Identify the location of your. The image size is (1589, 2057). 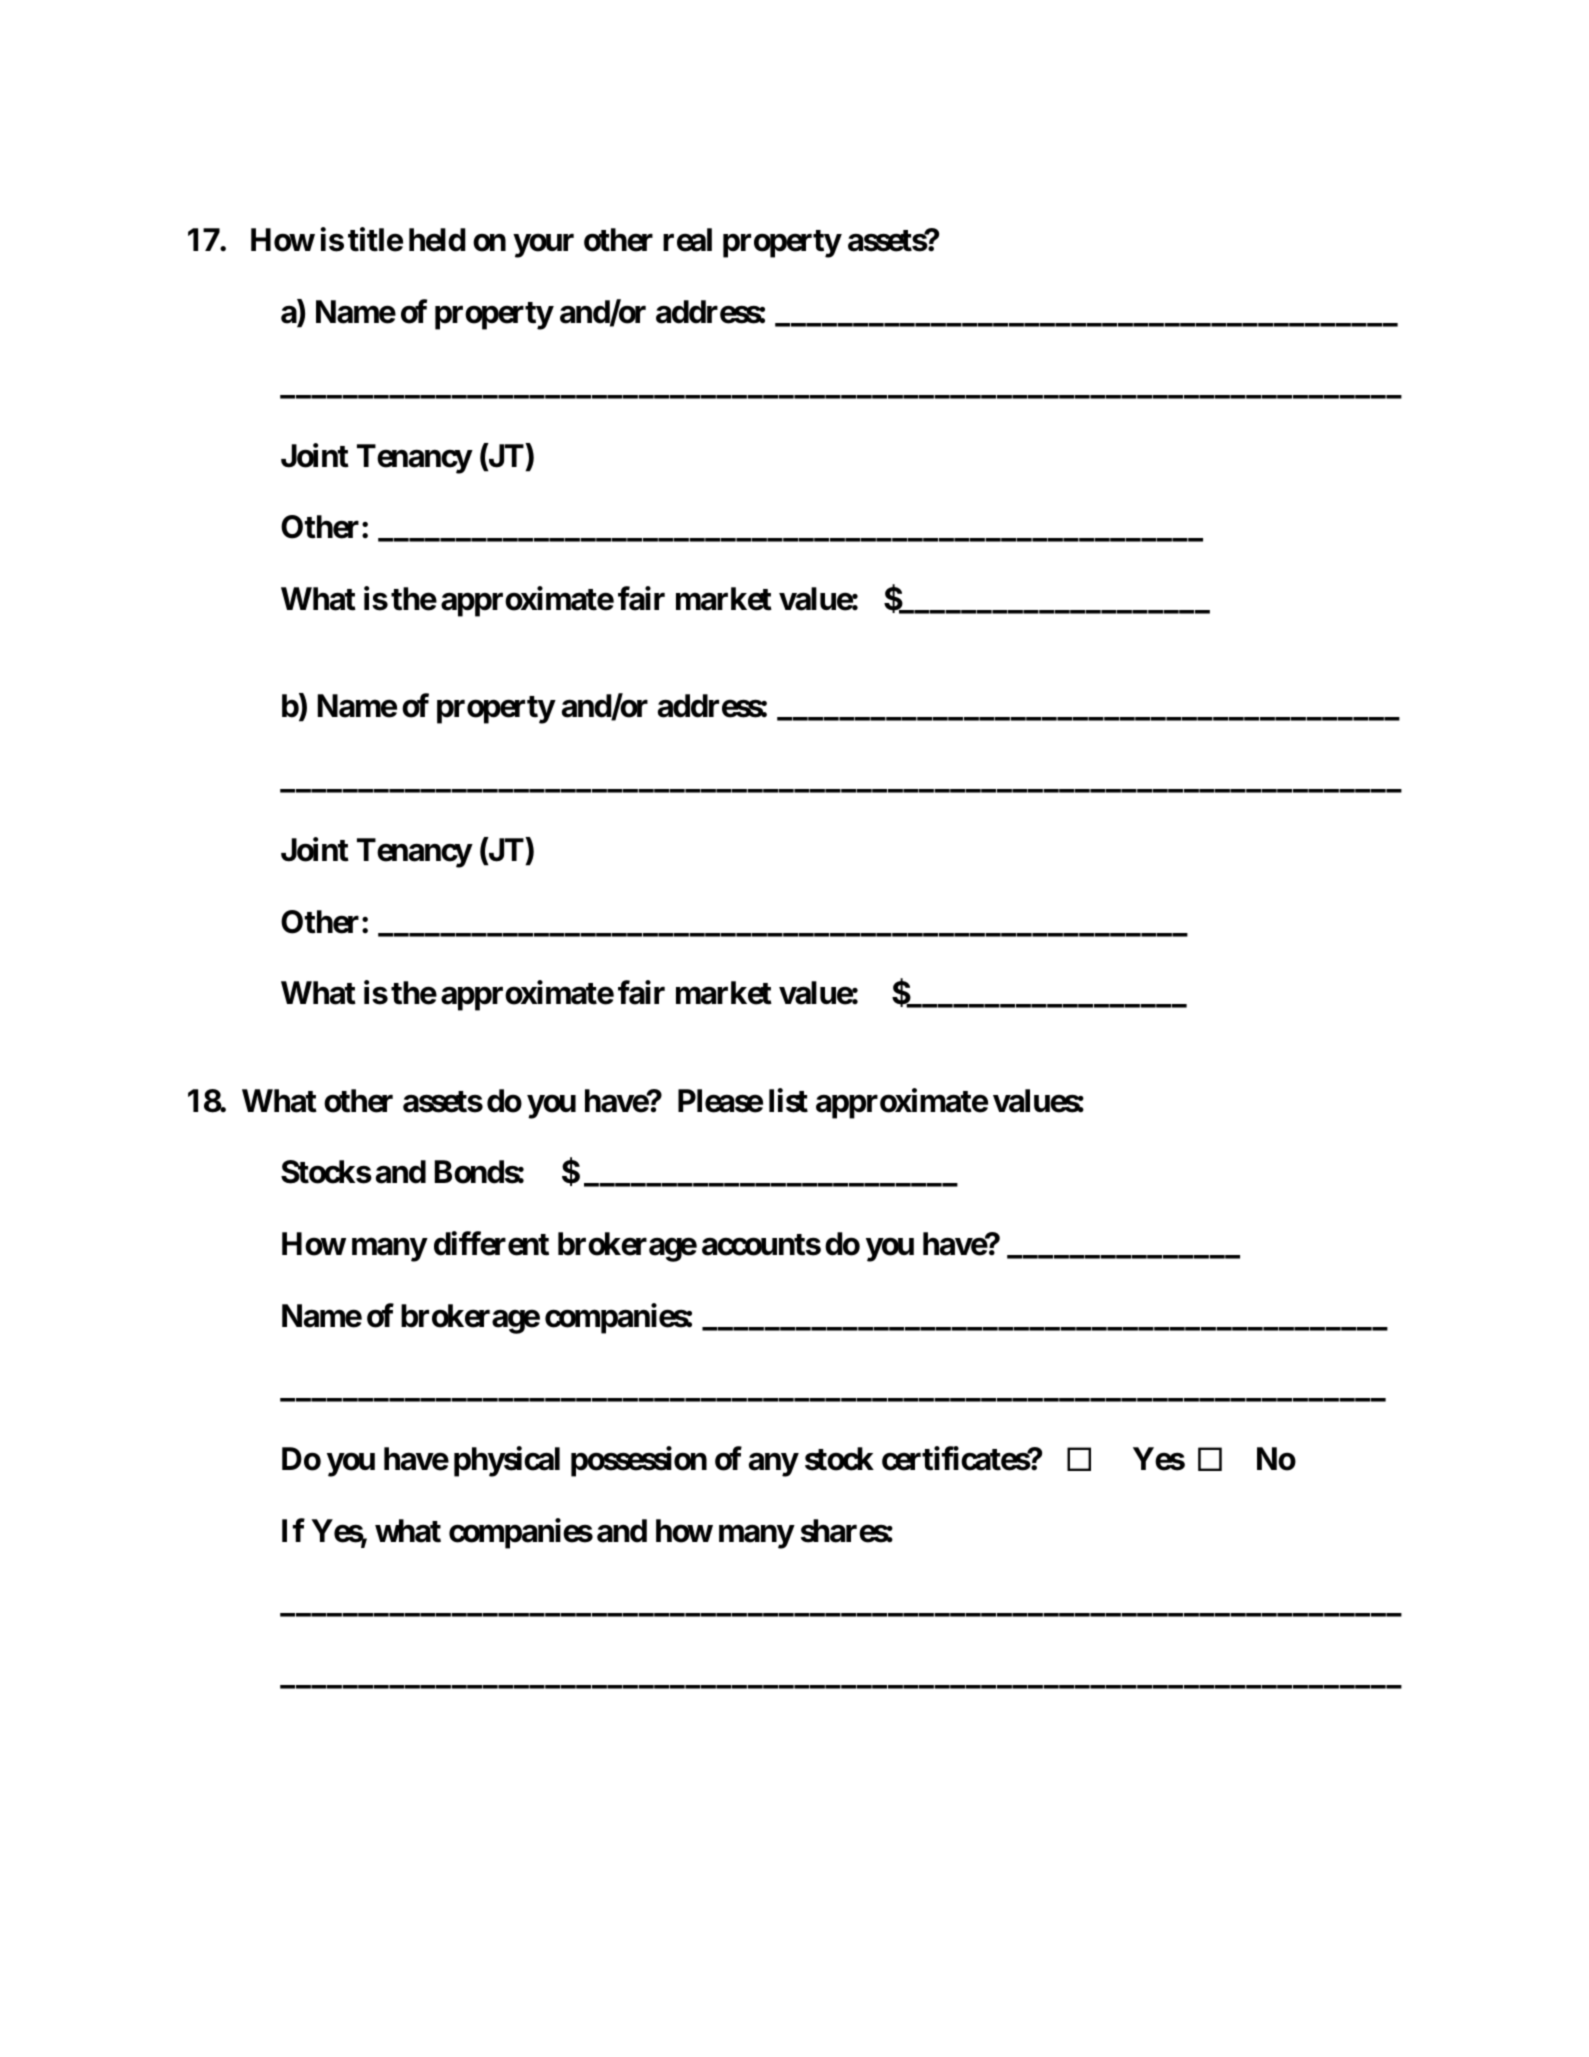
(544, 246).
